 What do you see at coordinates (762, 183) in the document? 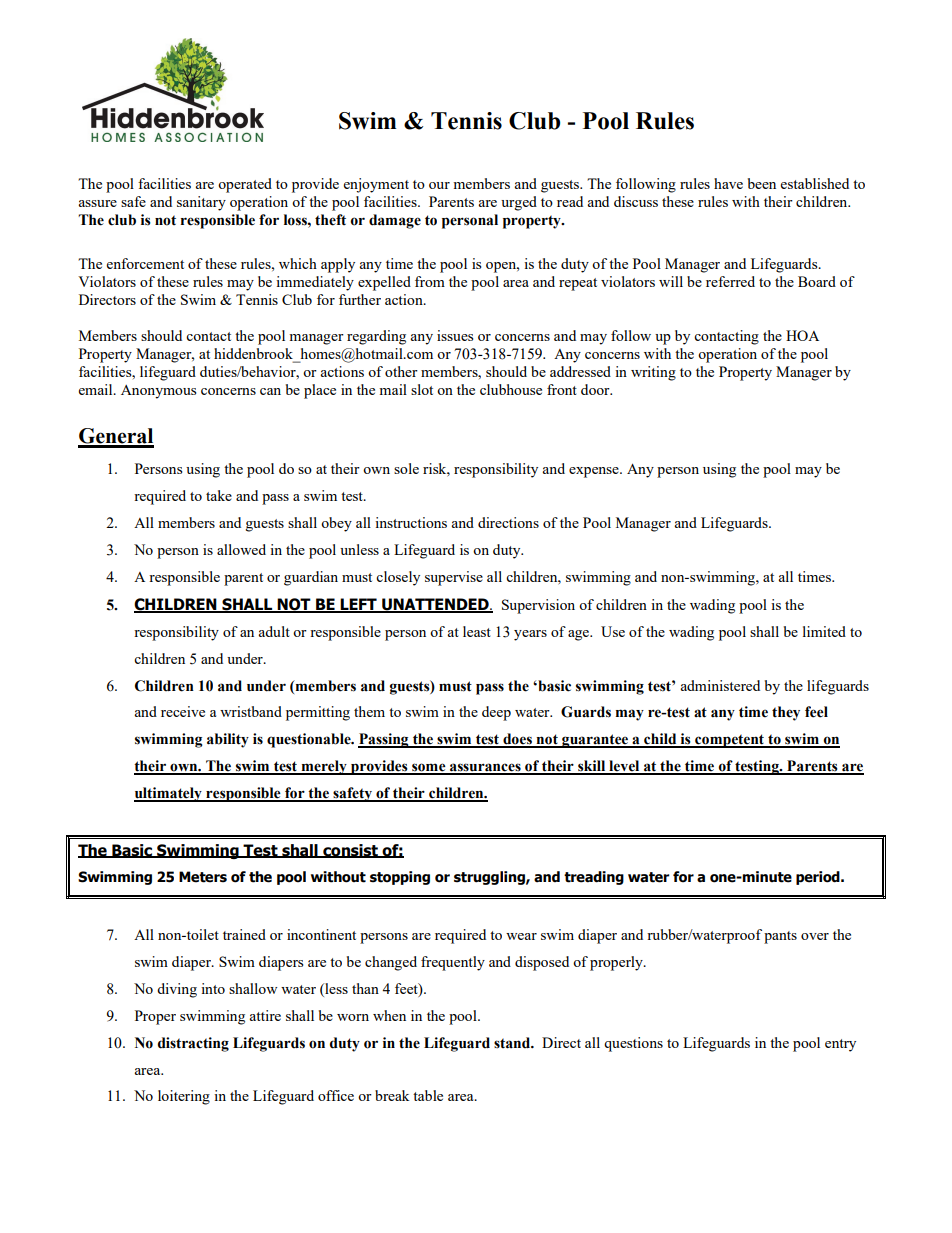
I see `been` at bounding box center [762, 183].
